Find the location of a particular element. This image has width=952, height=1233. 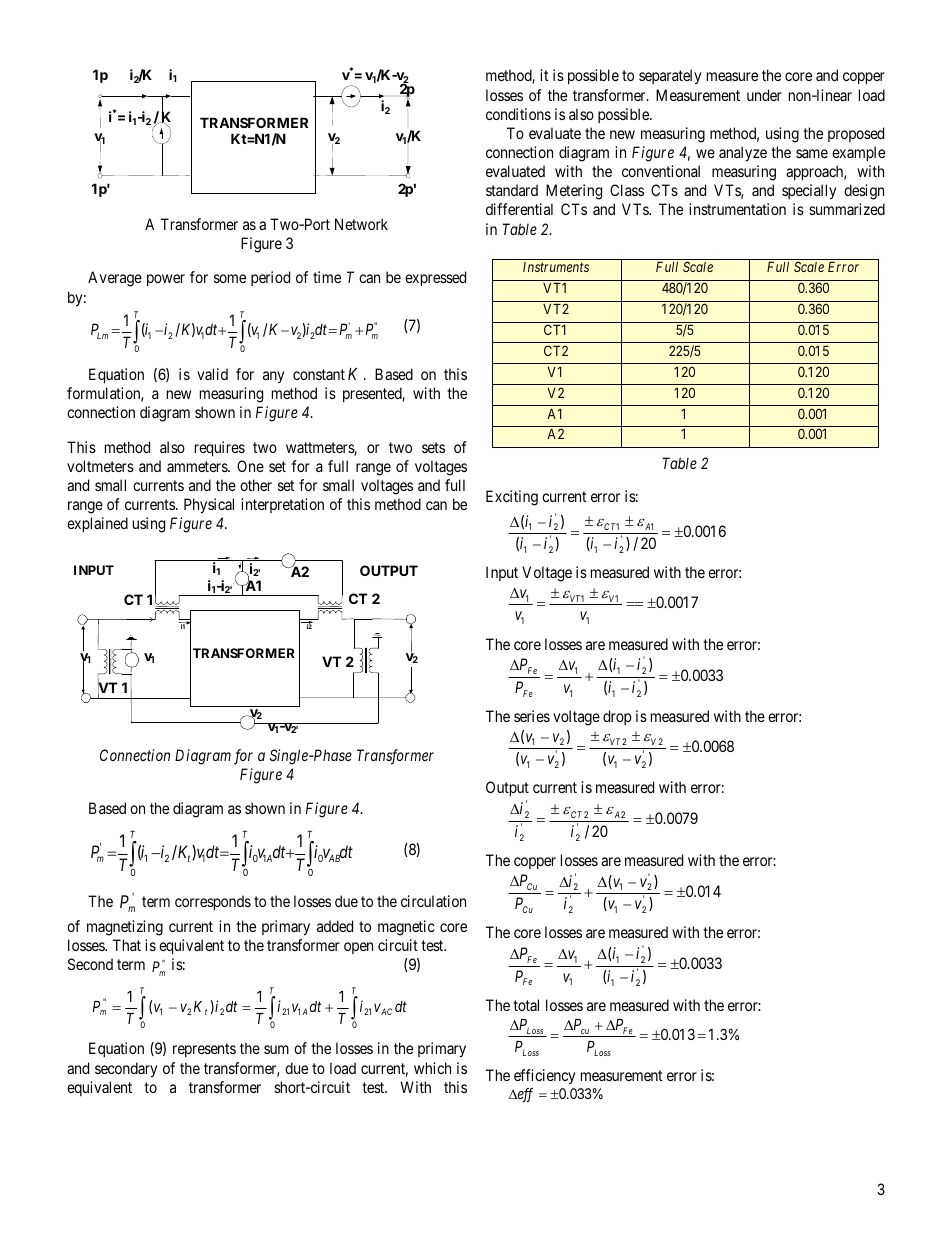

under is located at coordinates (764, 95).
